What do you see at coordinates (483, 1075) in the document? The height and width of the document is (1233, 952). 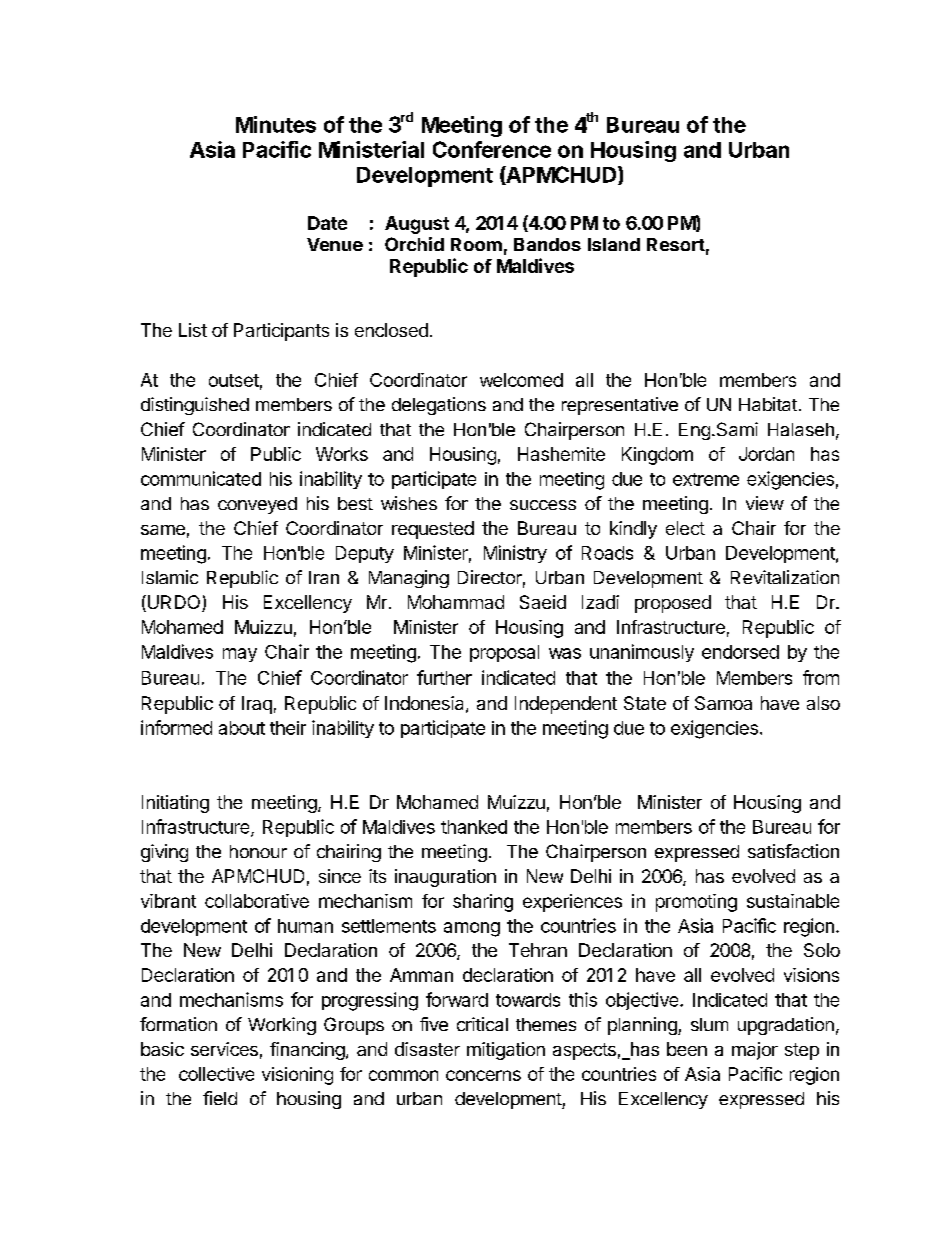 I see `concerns` at bounding box center [483, 1075].
